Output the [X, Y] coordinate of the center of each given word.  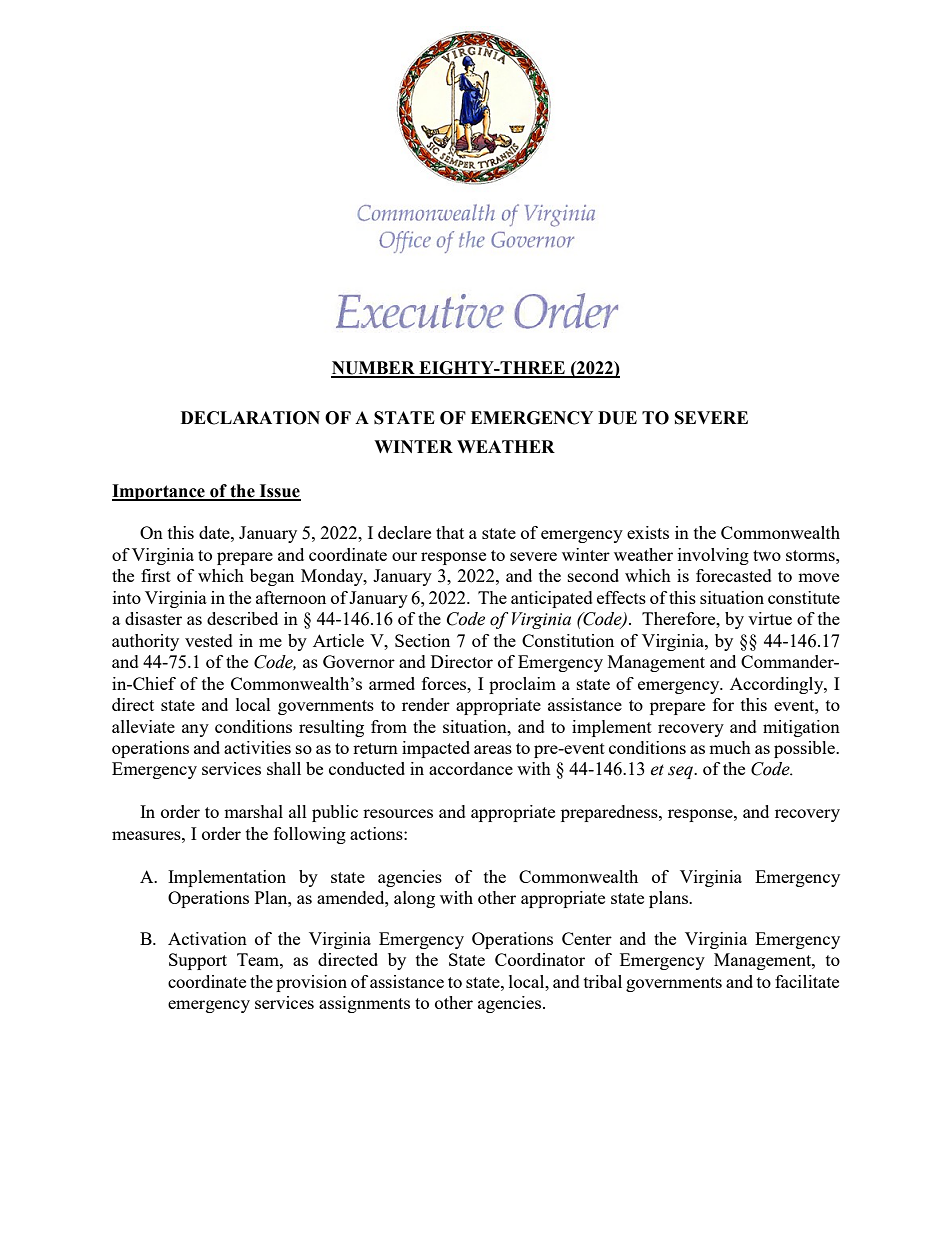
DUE [617, 418]
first [156, 575]
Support [198, 961]
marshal [253, 811]
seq [681, 772]
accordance [471, 768]
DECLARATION [250, 418]
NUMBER [374, 369]
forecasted [734, 575]
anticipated [552, 599]
